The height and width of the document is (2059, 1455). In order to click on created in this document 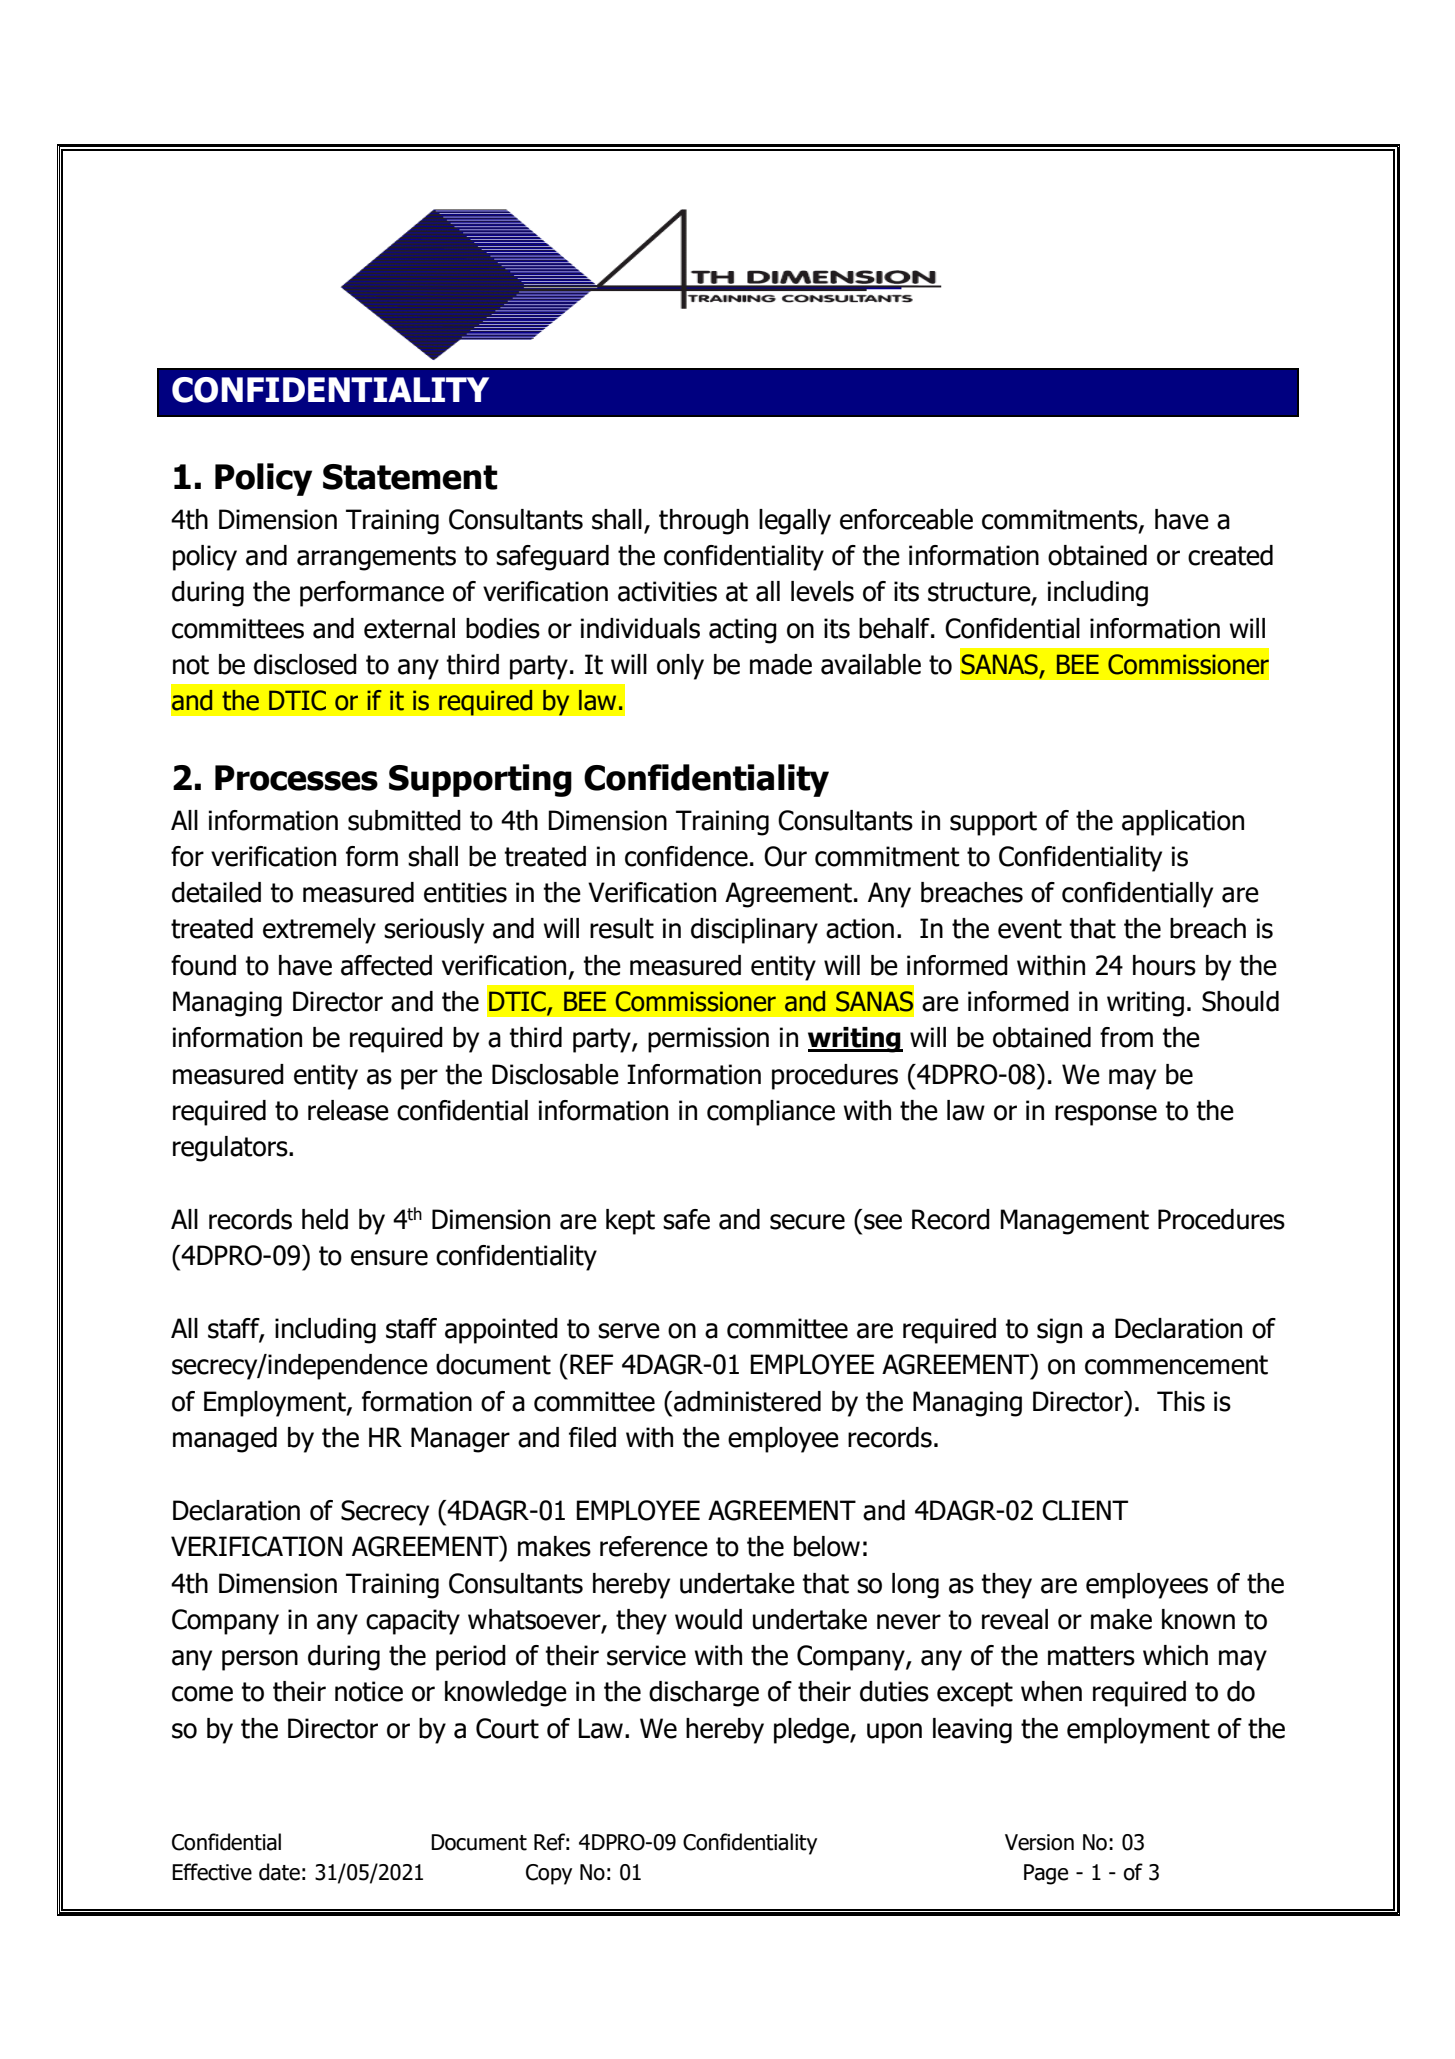, I will do `click(1230, 555)`.
